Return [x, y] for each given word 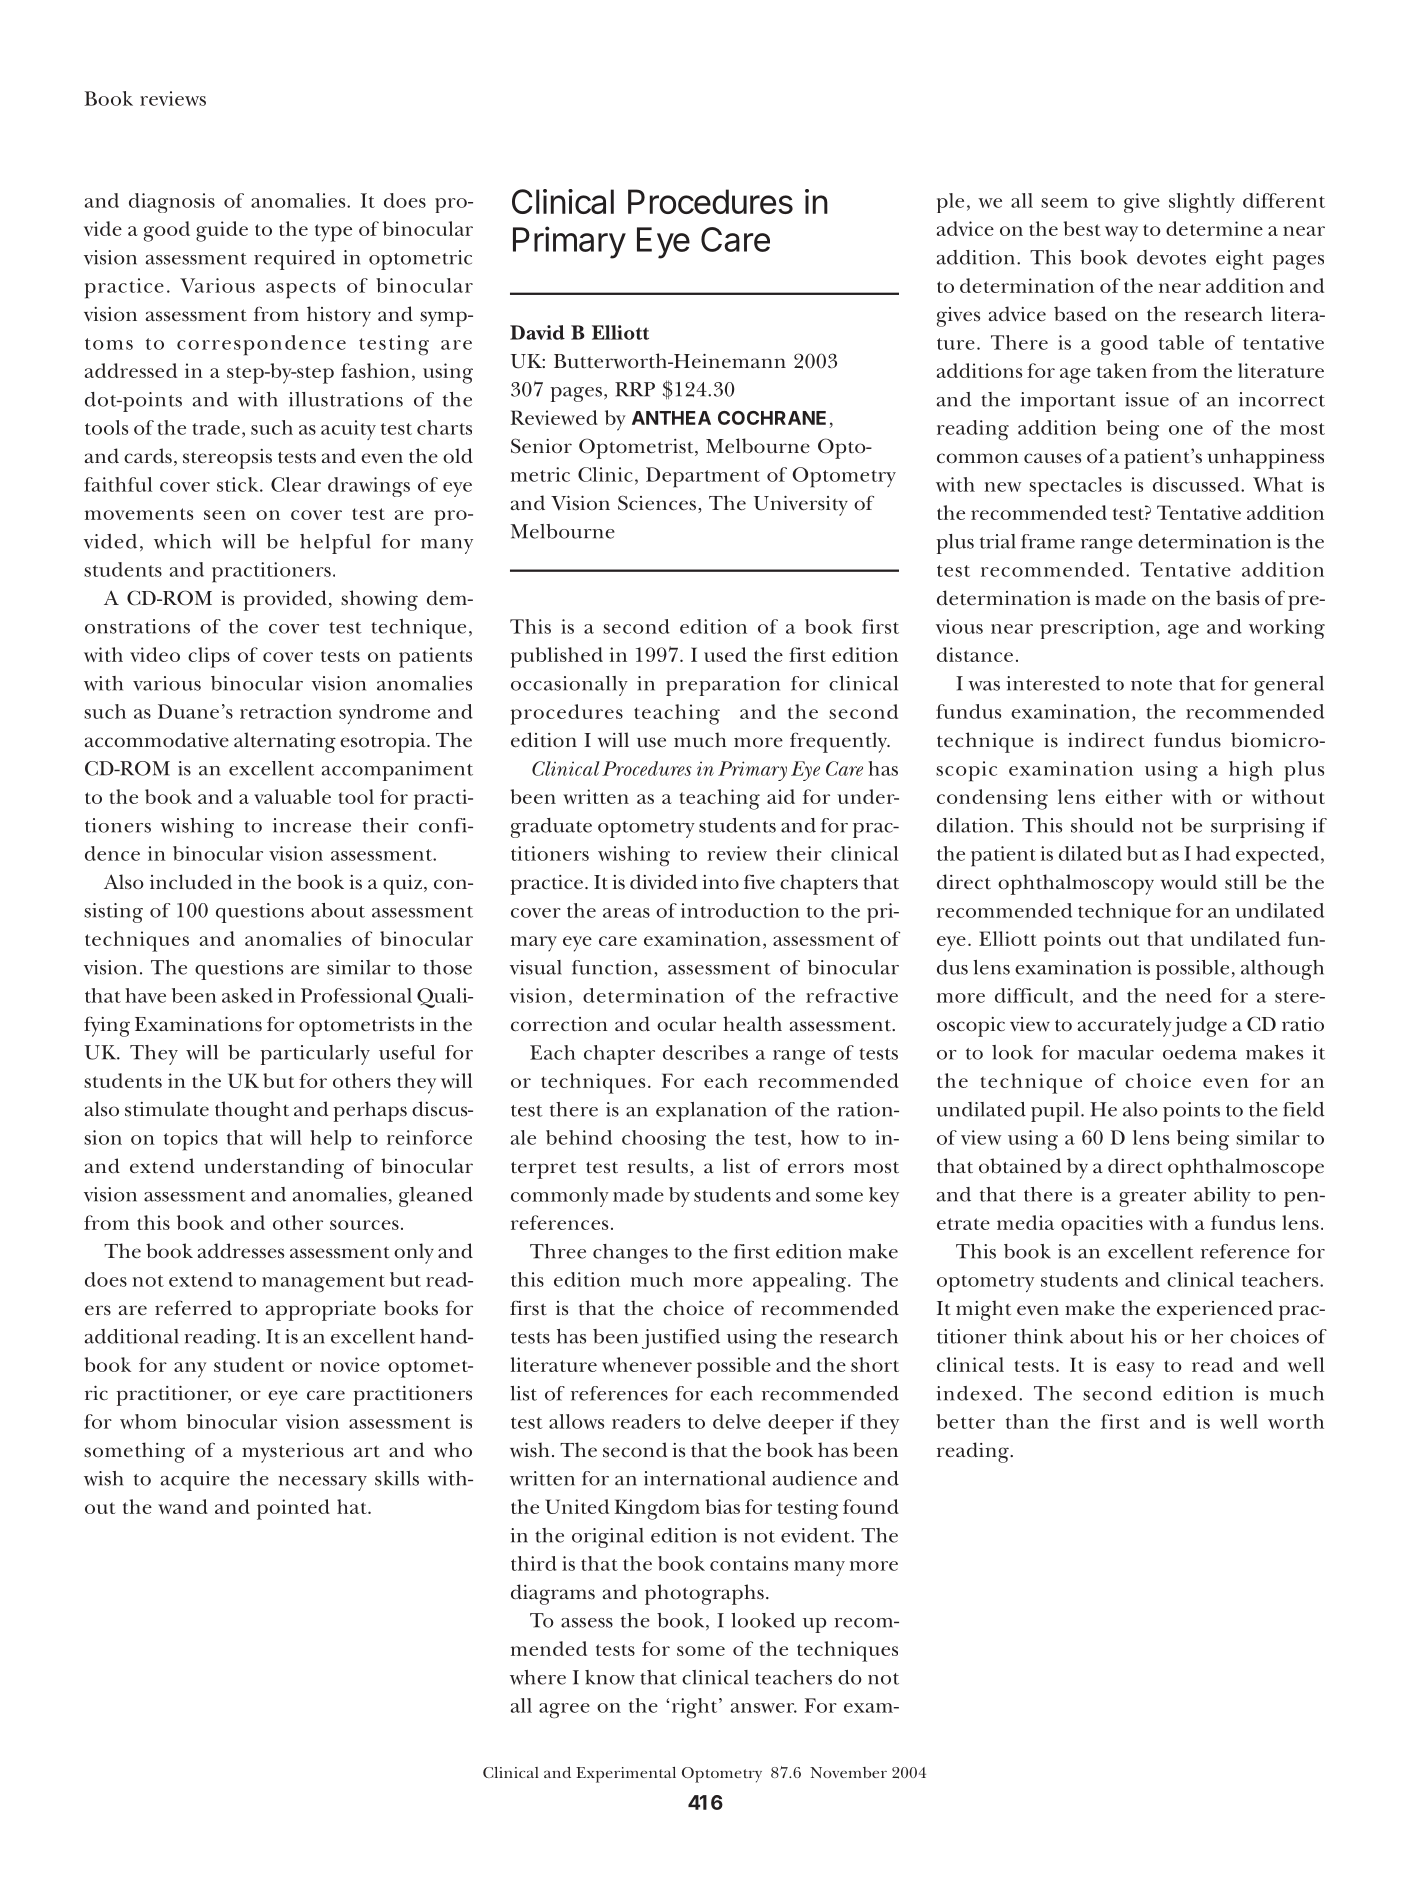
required [295, 260]
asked [247, 995]
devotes [1171, 257]
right [696, 1708]
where [538, 1677]
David [537, 332]
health [752, 1024]
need [1189, 995]
